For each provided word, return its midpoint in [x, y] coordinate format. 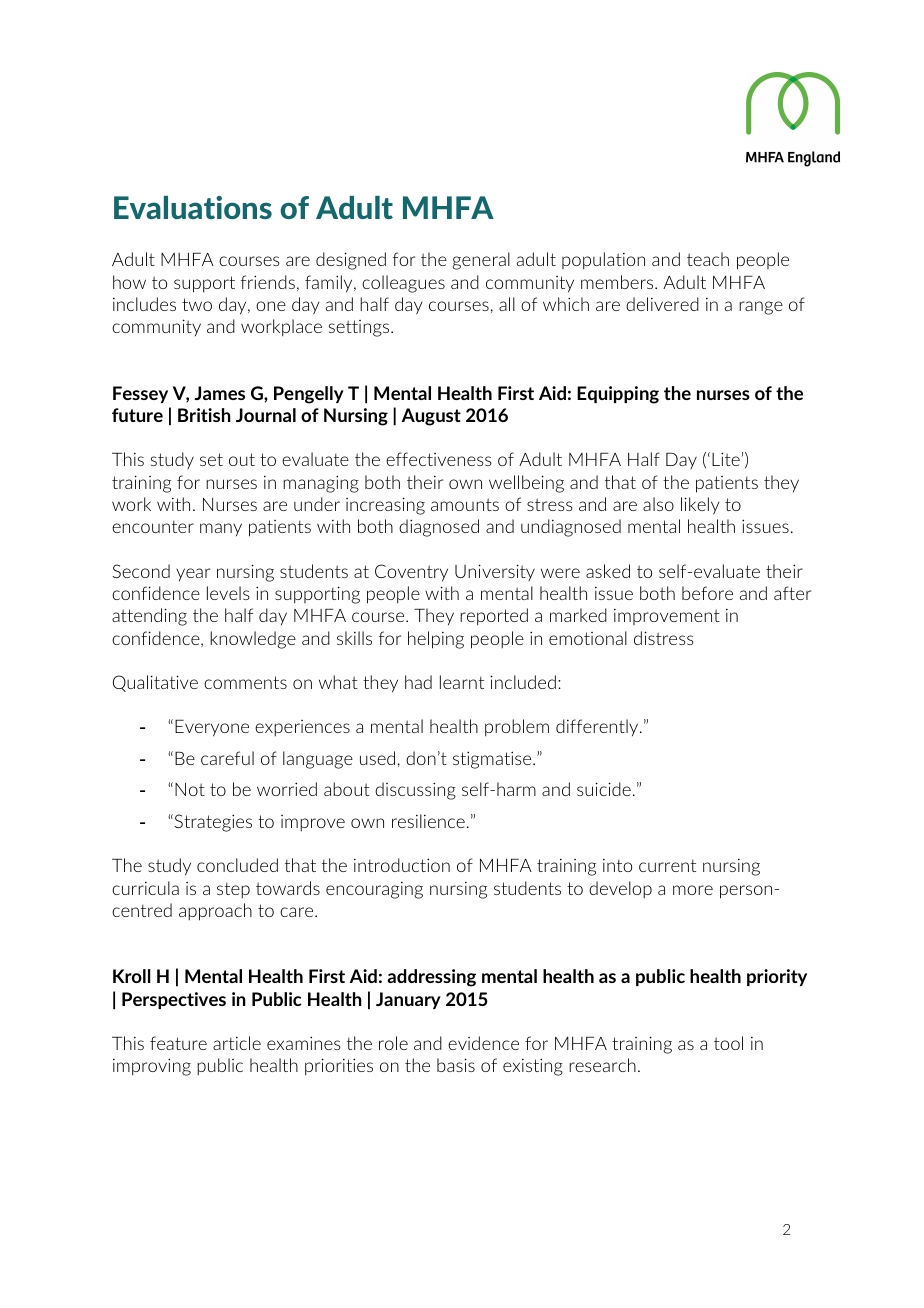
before [707, 593]
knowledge [253, 640]
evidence [483, 1043]
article [237, 1043]
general [481, 261]
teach [708, 259]
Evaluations [193, 207]
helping [436, 640]
